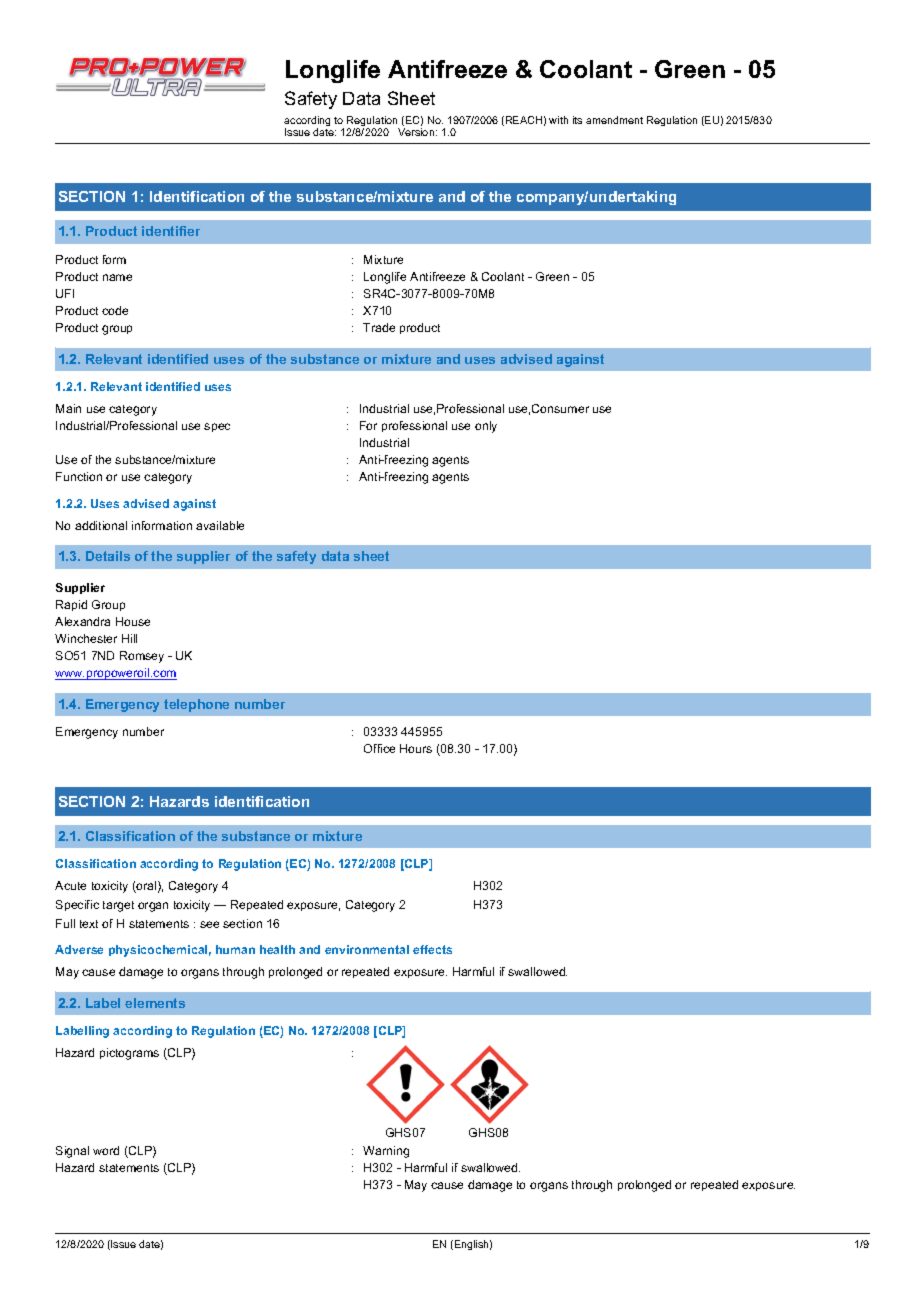 This page has width=924, height=1308. Describe the element at coordinates (118, 906) in the page. I see `target` at that location.
